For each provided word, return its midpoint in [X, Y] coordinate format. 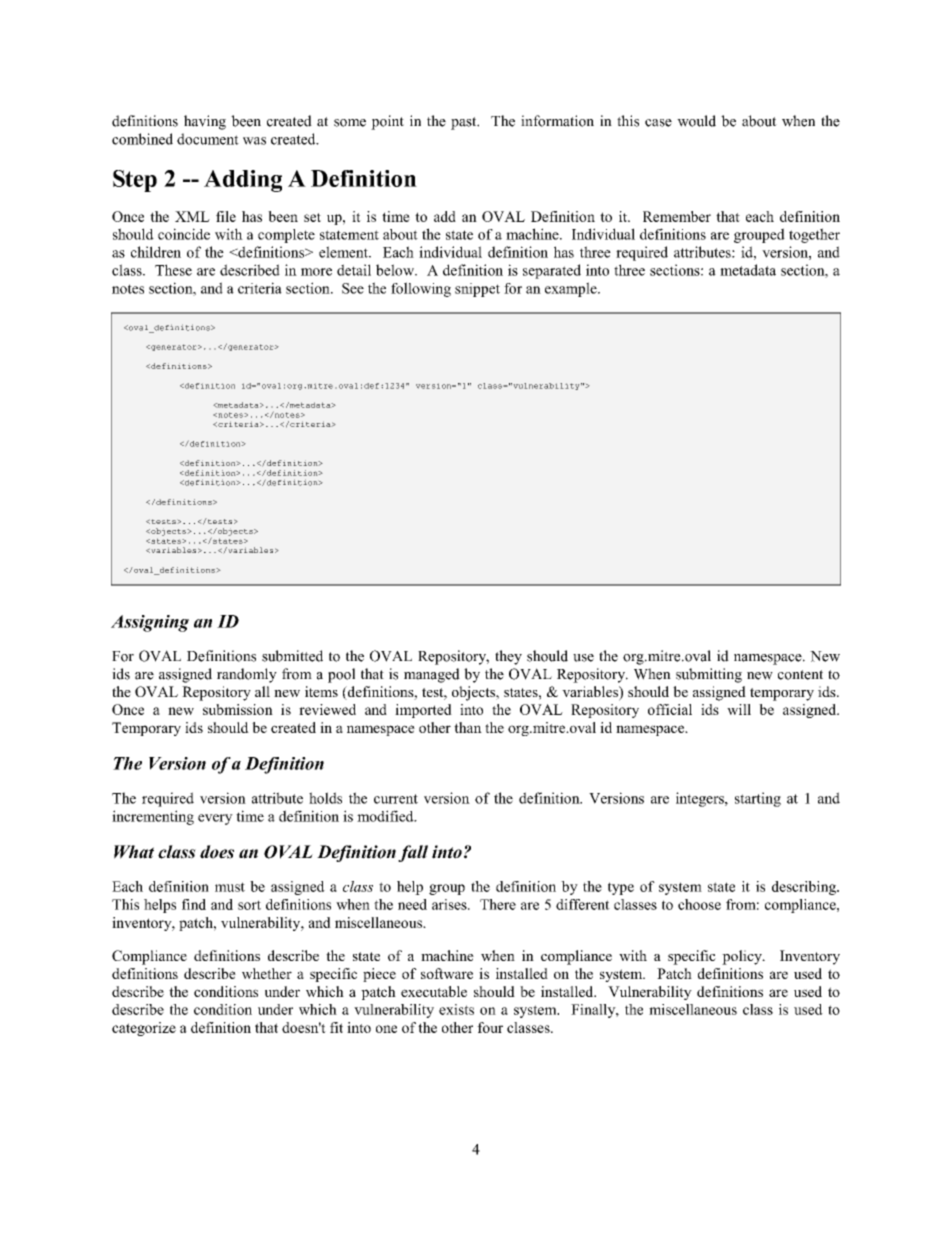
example [572, 289]
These [173, 270]
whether [267, 973]
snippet [477, 290]
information [557, 121]
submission [238, 709]
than [468, 727]
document [208, 139]
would [696, 121]
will [739, 709]
